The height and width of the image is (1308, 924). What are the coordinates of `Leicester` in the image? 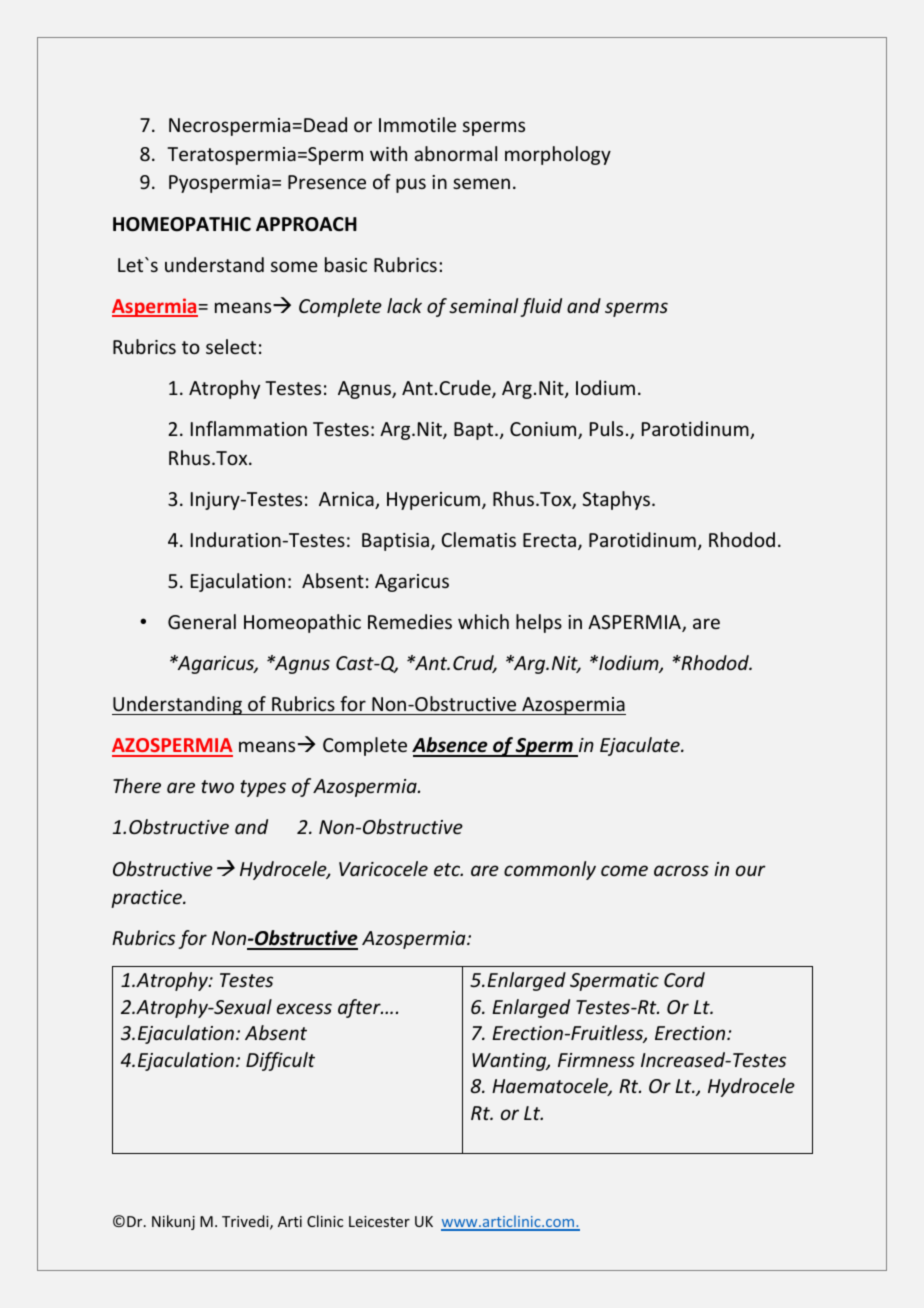 It's located at (379, 1221).
